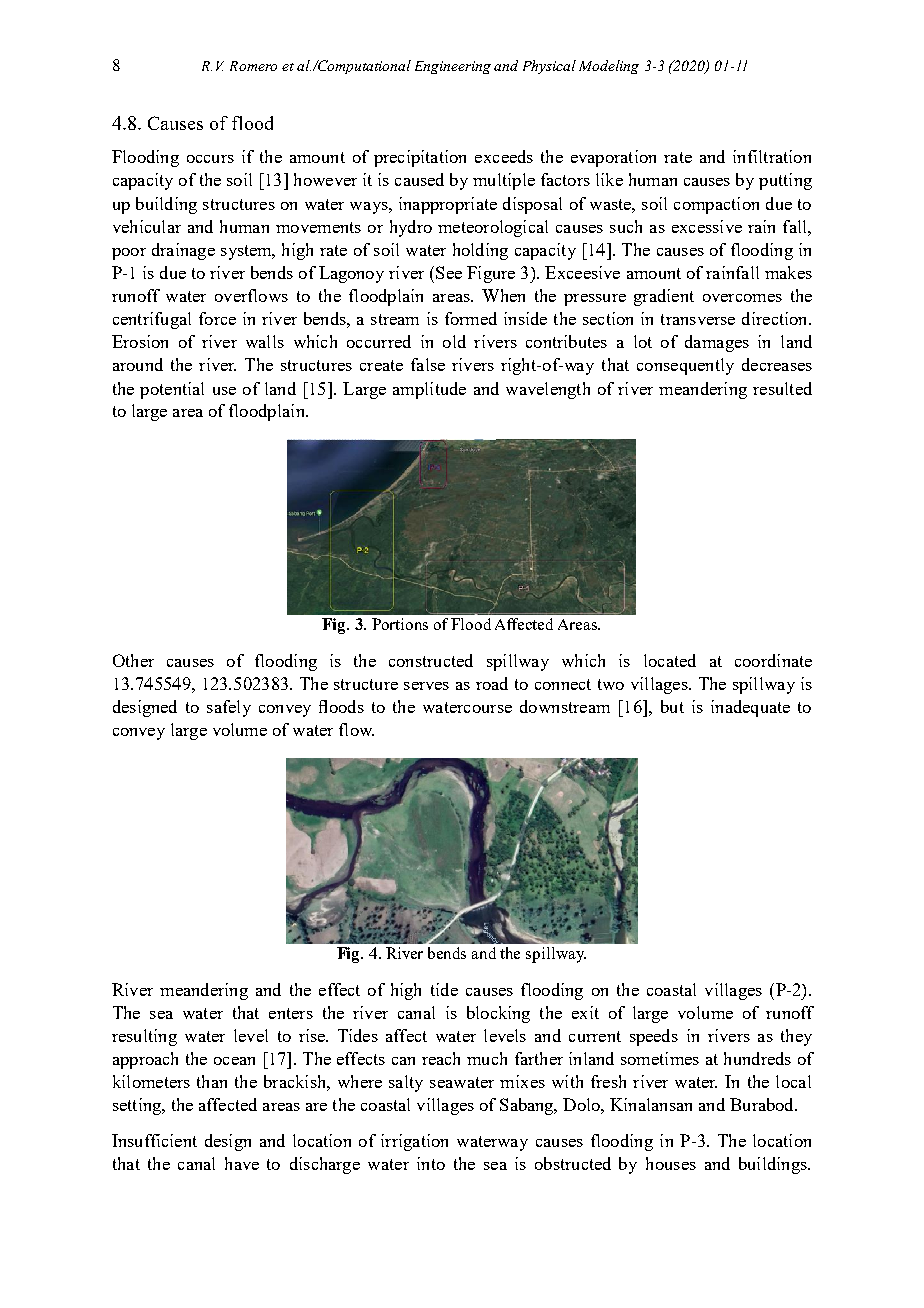 This document has width=924, height=1308. Describe the element at coordinates (772, 156) in the document. I see `infiltration` at that location.
